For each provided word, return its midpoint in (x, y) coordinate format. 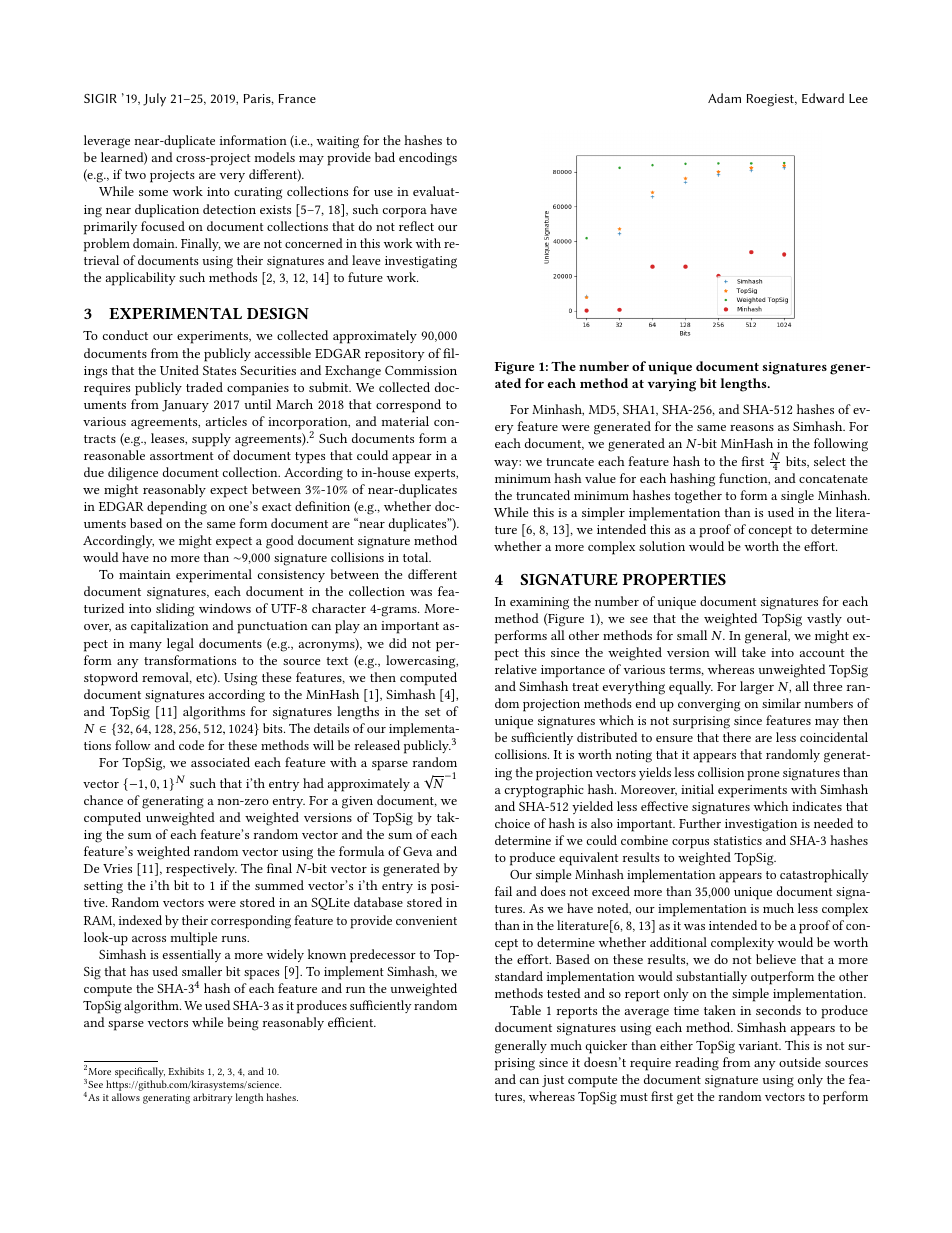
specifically (140, 1072)
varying (672, 385)
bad (385, 157)
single (797, 497)
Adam (724, 98)
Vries (117, 868)
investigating (421, 262)
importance (573, 671)
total (417, 557)
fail (503, 891)
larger (757, 688)
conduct (125, 335)
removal (167, 678)
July (154, 100)
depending (177, 508)
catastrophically (824, 876)
